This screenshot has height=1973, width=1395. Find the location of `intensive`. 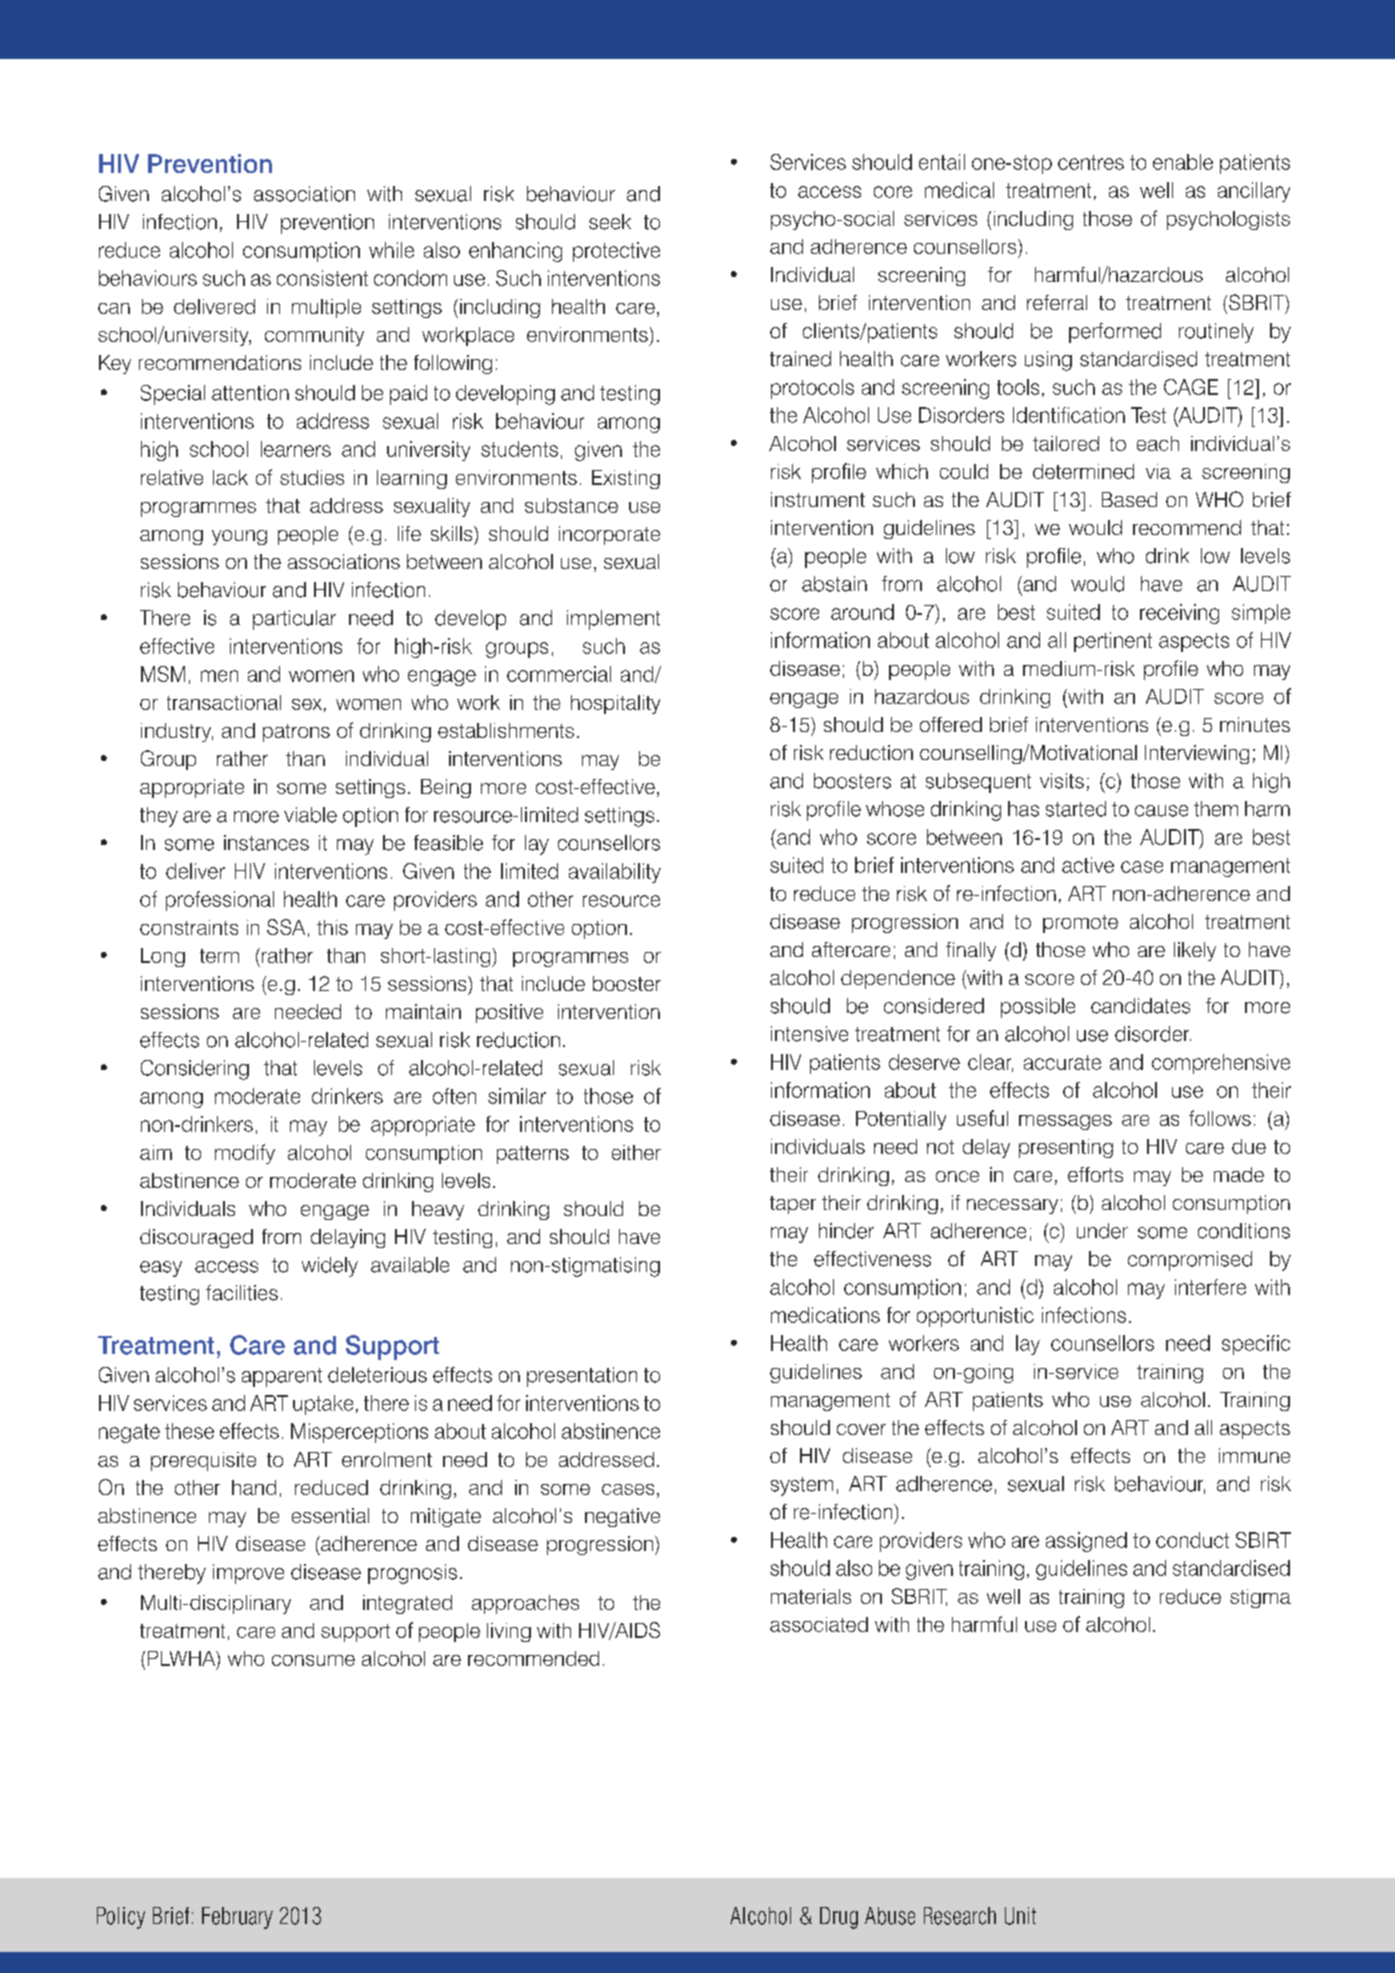

intensive is located at coordinates (809, 1034).
